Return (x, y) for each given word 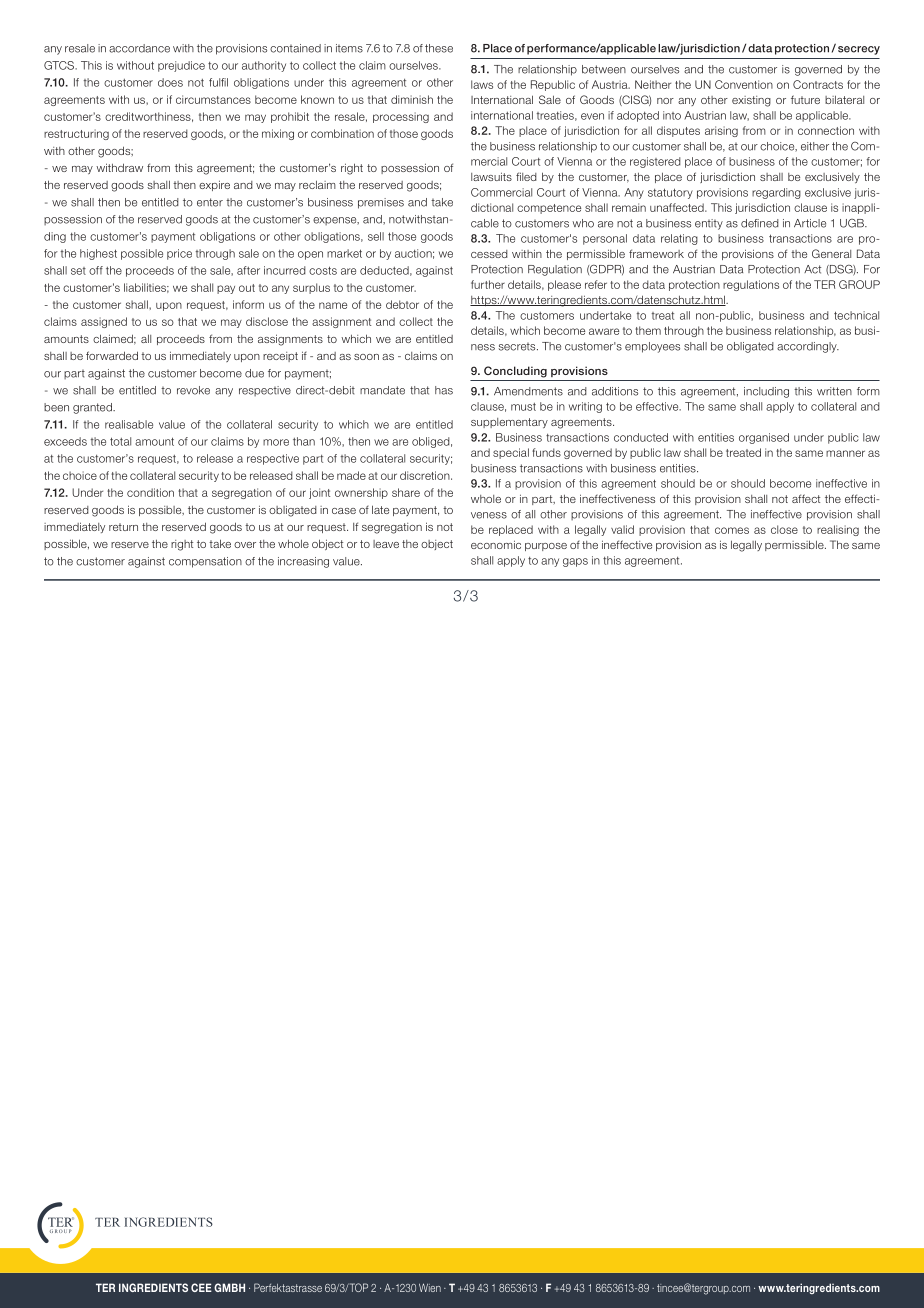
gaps (575, 562)
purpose (546, 547)
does (170, 82)
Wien (430, 1287)
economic (496, 544)
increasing (303, 562)
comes (732, 530)
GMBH (229, 1287)
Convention (744, 84)
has (444, 390)
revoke (193, 390)
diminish (412, 99)
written (834, 391)
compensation (205, 562)
